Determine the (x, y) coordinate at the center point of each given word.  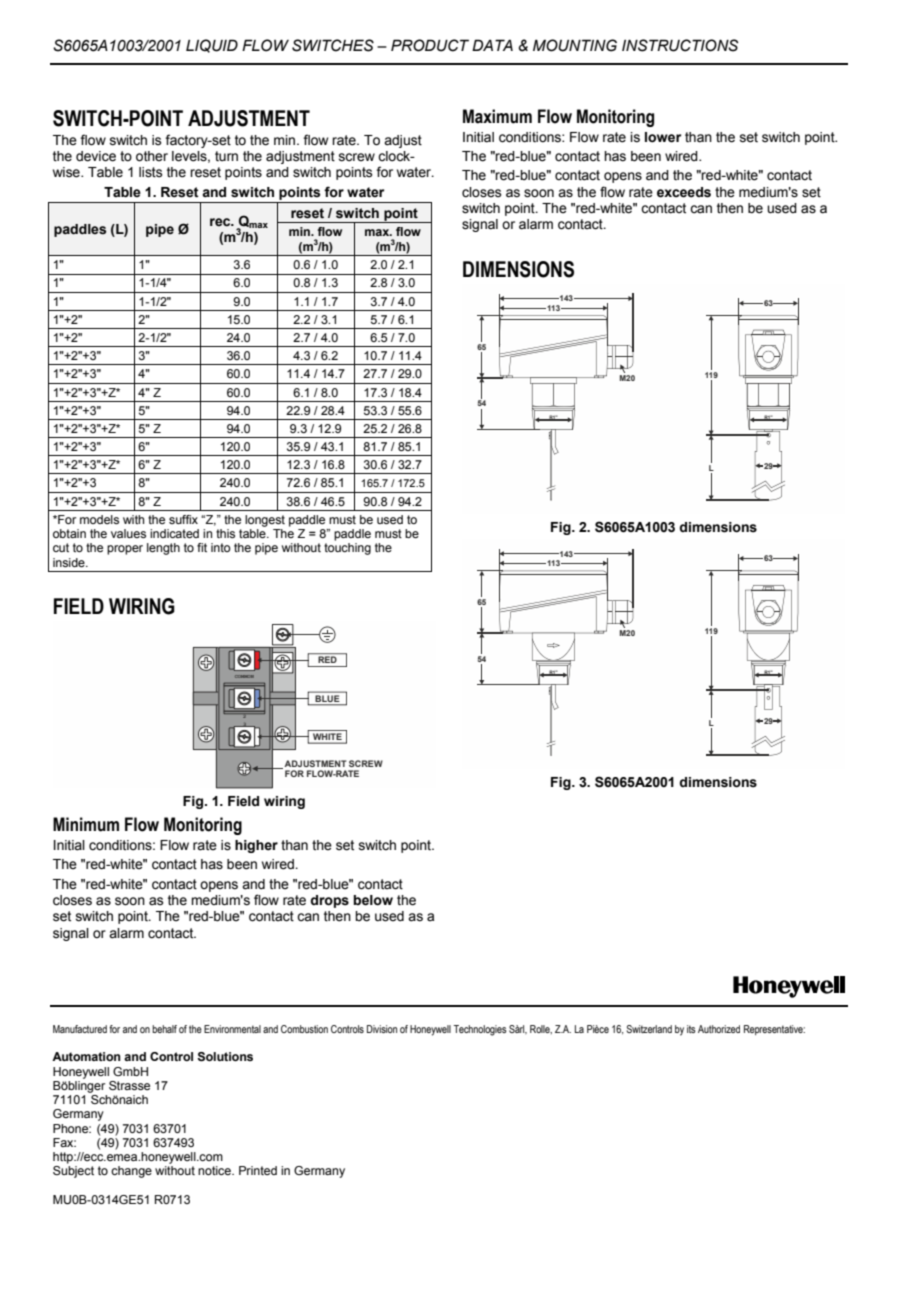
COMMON (244, 676)
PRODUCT (430, 45)
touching (347, 549)
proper (125, 550)
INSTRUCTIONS (680, 45)
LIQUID (212, 46)
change (131, 1172)
